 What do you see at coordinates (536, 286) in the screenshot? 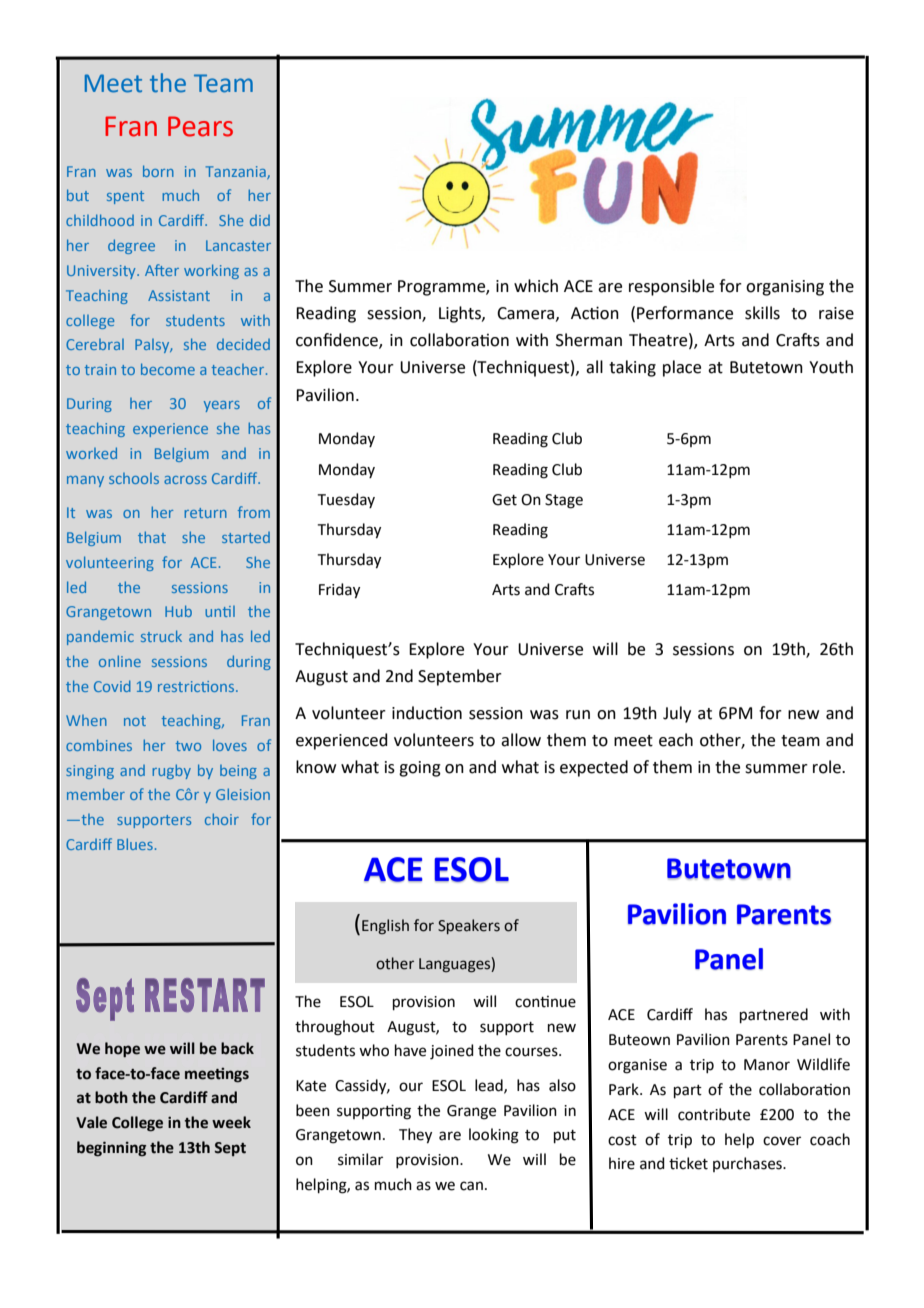
I see `which` at bounding box center [536, 286].
